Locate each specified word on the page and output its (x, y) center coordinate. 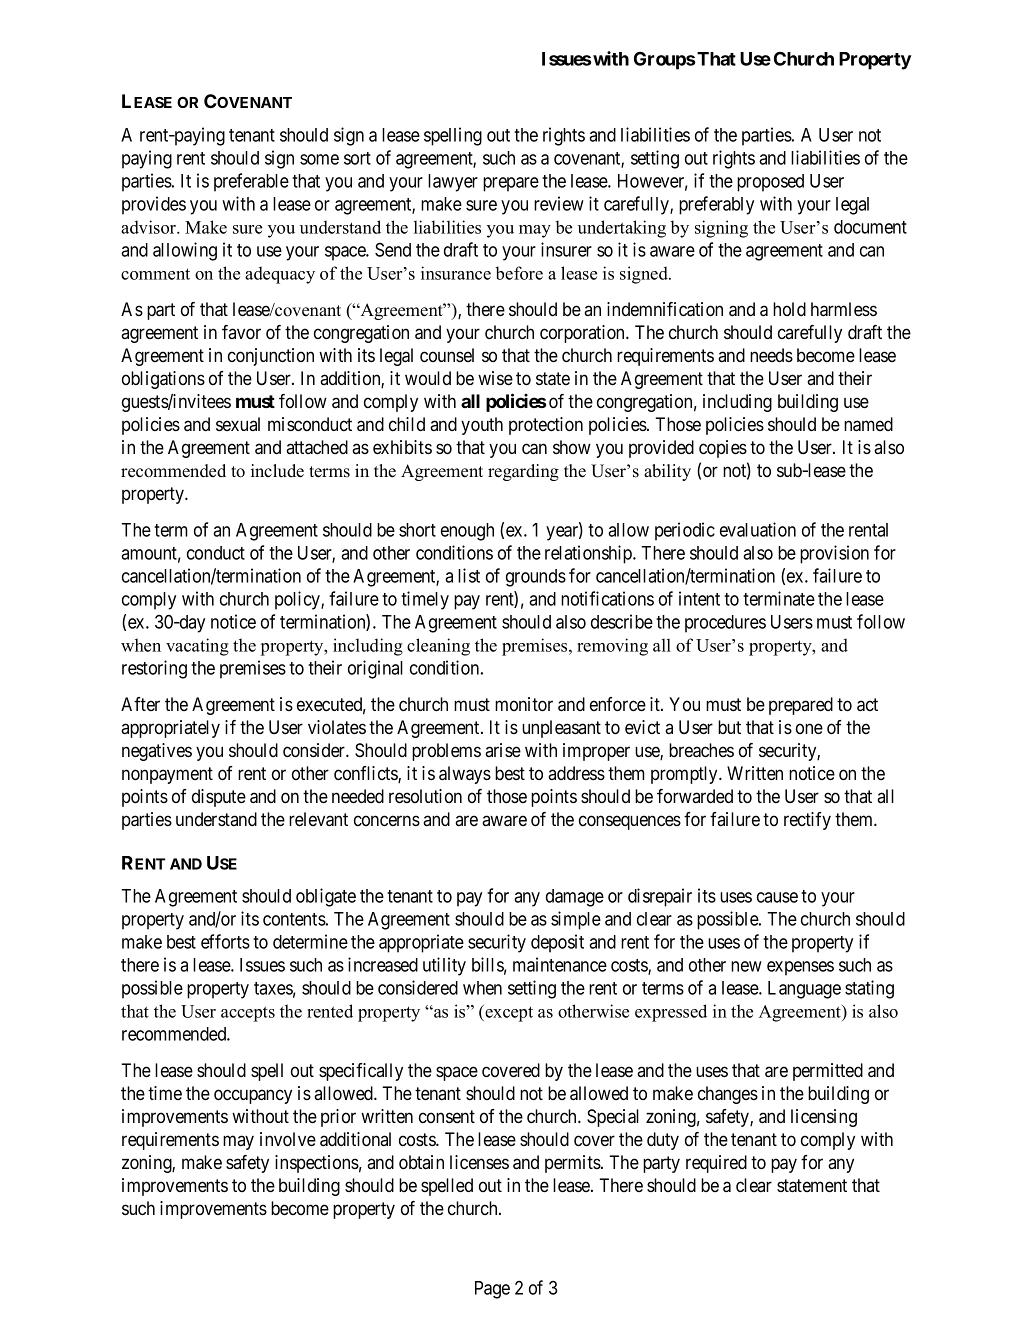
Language (804, 990)
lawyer (453, 183)
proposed (770, 183)
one (809, 728)
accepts (248, 1014)
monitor (524, 704)
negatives (157, 752)
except (508, 1013)
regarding (523, 472)
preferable (251, 182)
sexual (238, 424)
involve (288, 1139)
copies (723, 449)
